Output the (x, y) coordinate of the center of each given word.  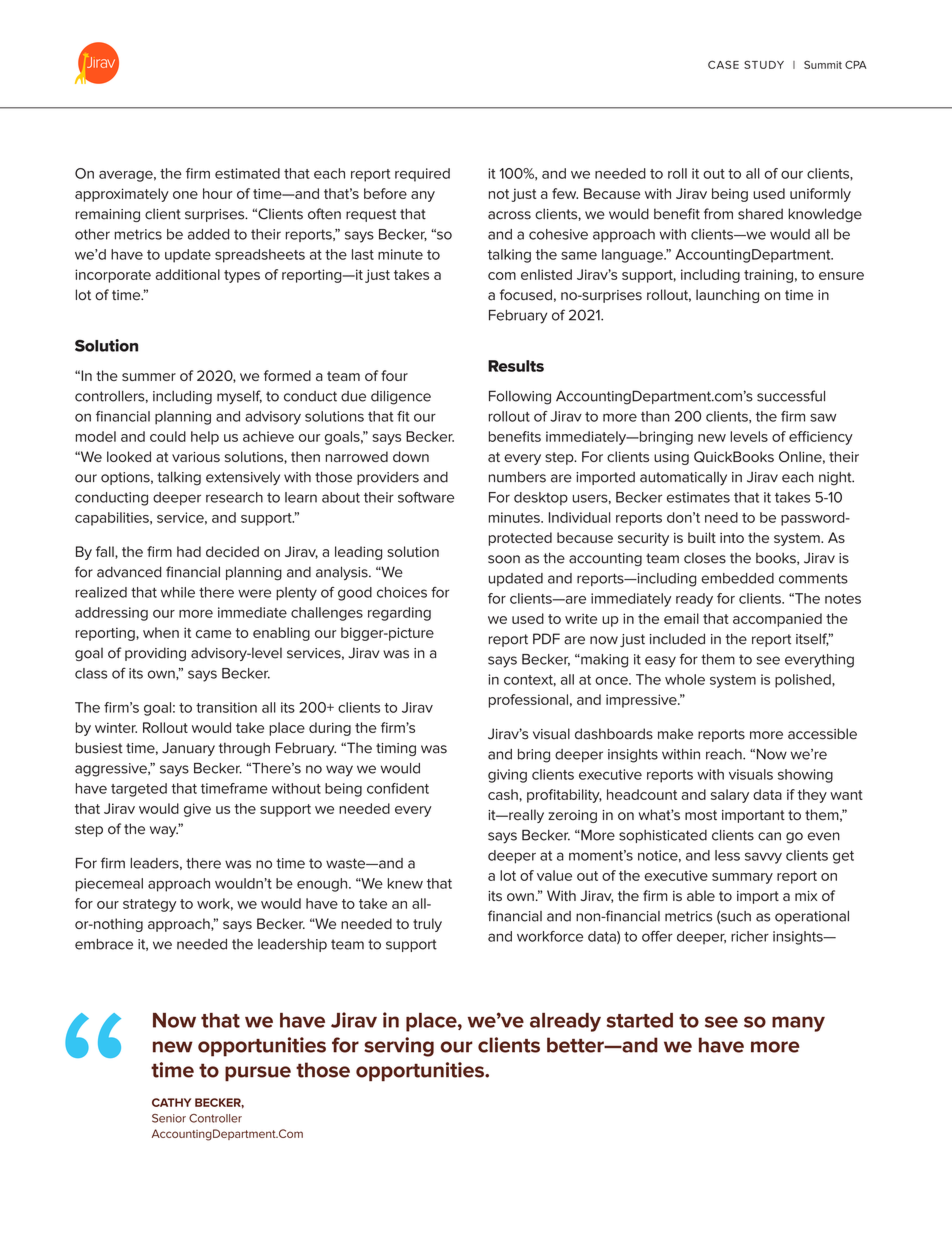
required (422, 175)
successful (791, 396)
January (188, 749)
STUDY (764, 64)
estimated (247, 173)
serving (399, 1047)
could (168, 436)
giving (507, 776)
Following (520, 397)
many (798, 1024)
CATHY (171, 1102)
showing (805, 776)
